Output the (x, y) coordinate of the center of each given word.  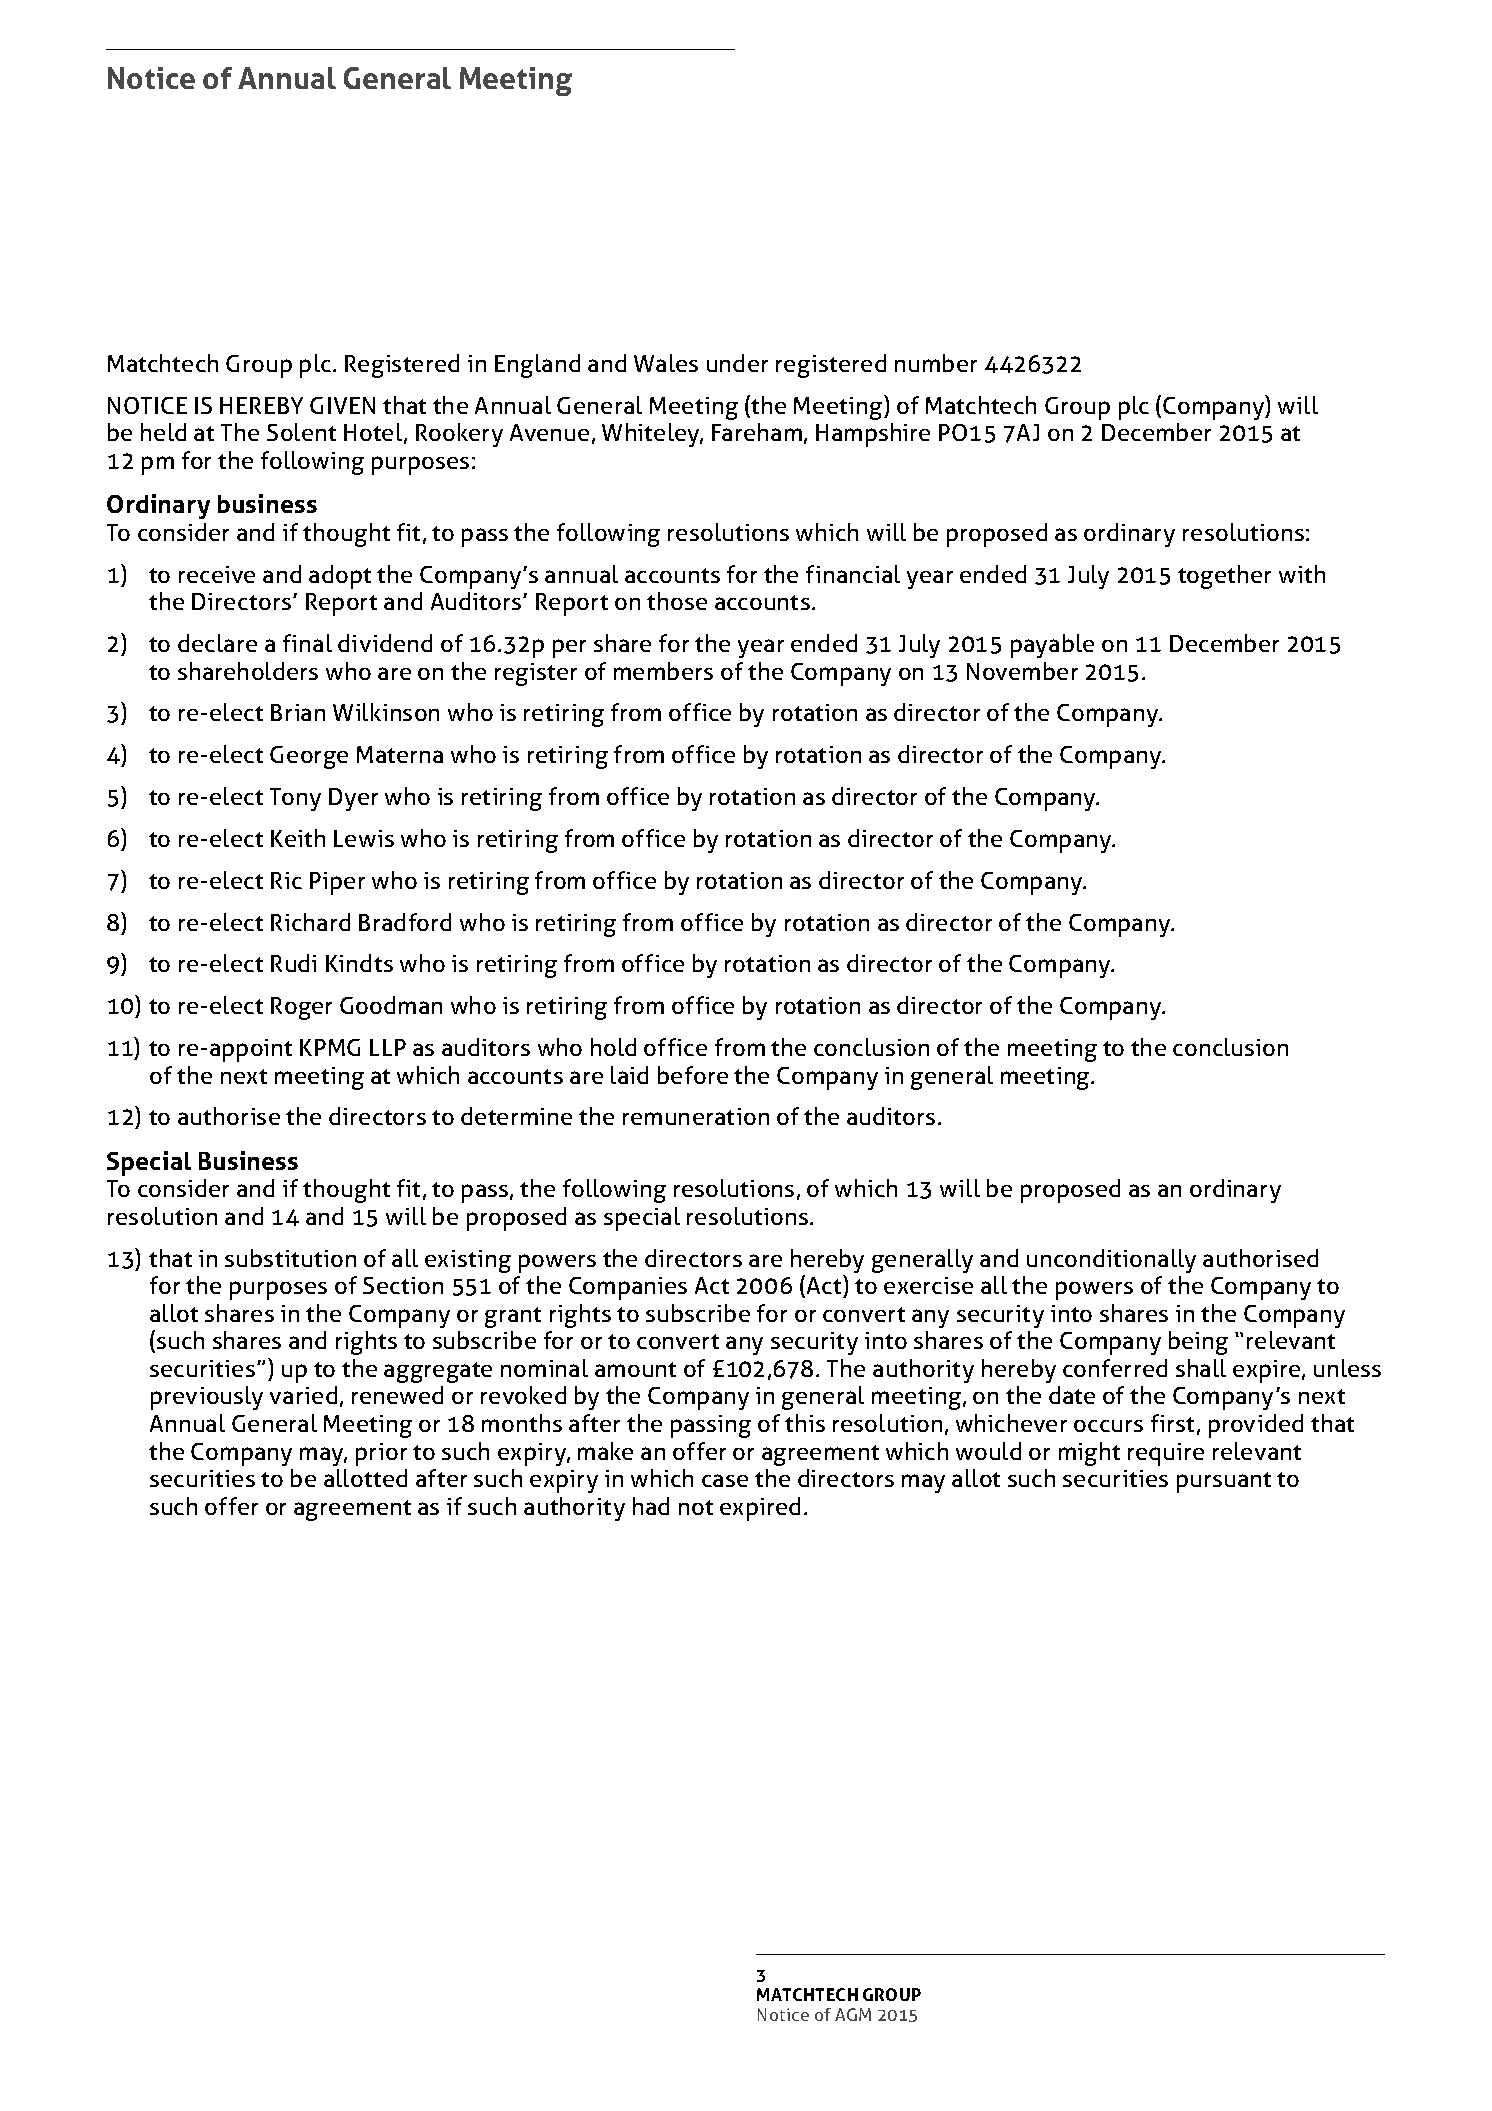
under (737, 363)
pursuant (1224, 1482)
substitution (290, 1258)
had (651, 1506)
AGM (853, 2014)
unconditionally (1111, 1261)
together (1224, 577)
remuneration (696, 1116)
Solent (301, 432)
